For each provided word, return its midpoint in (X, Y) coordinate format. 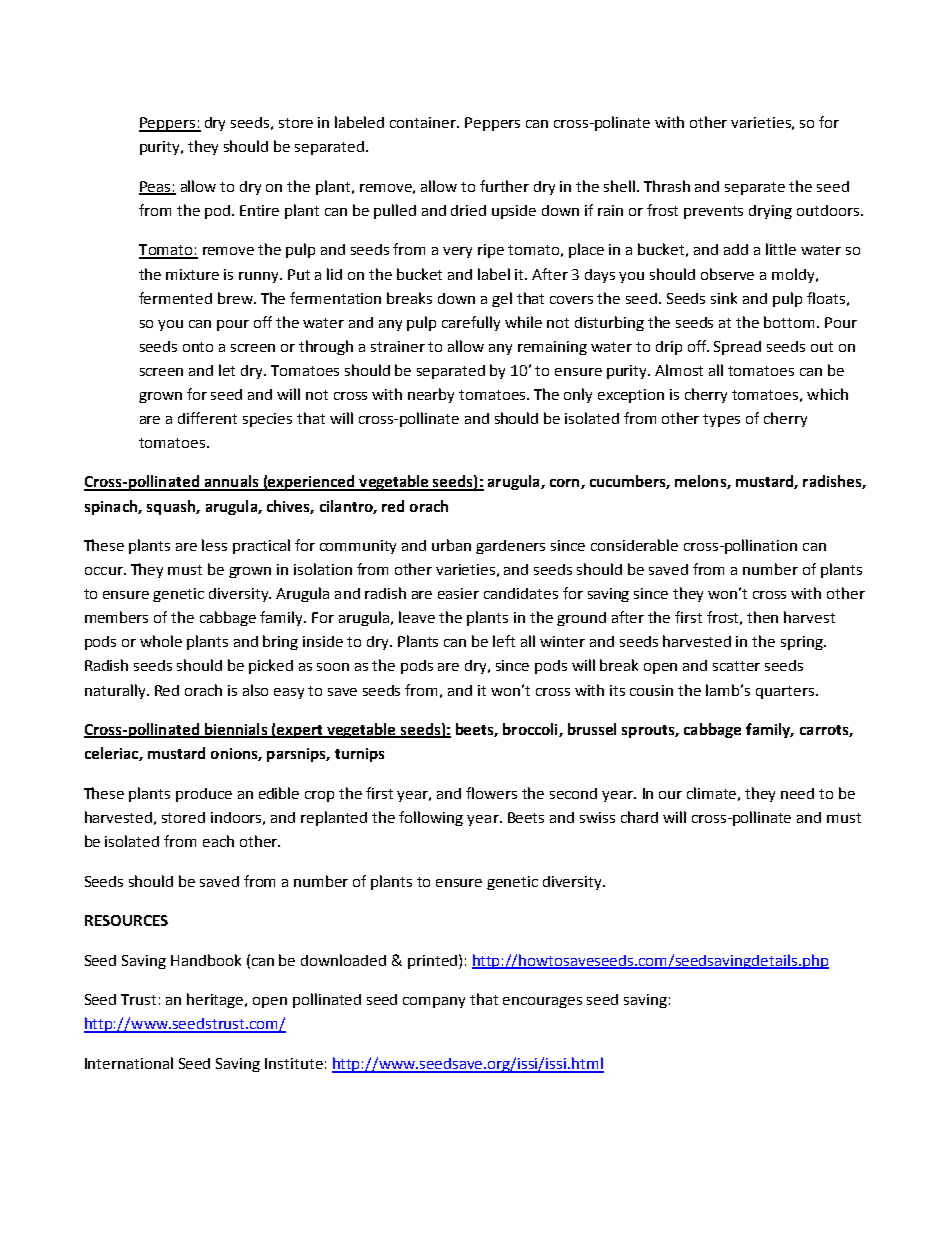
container (424, 122)
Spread (737, 348)
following (431, 818)
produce (204, 795)
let (227, 370)
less (214, 545)
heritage (217, 1000)
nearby (431, 395)
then (762, 617)
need (797, 793)
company (434, 1002)
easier (458, 593)
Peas (156, 187)
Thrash (667, 186)
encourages (542, 1002)
